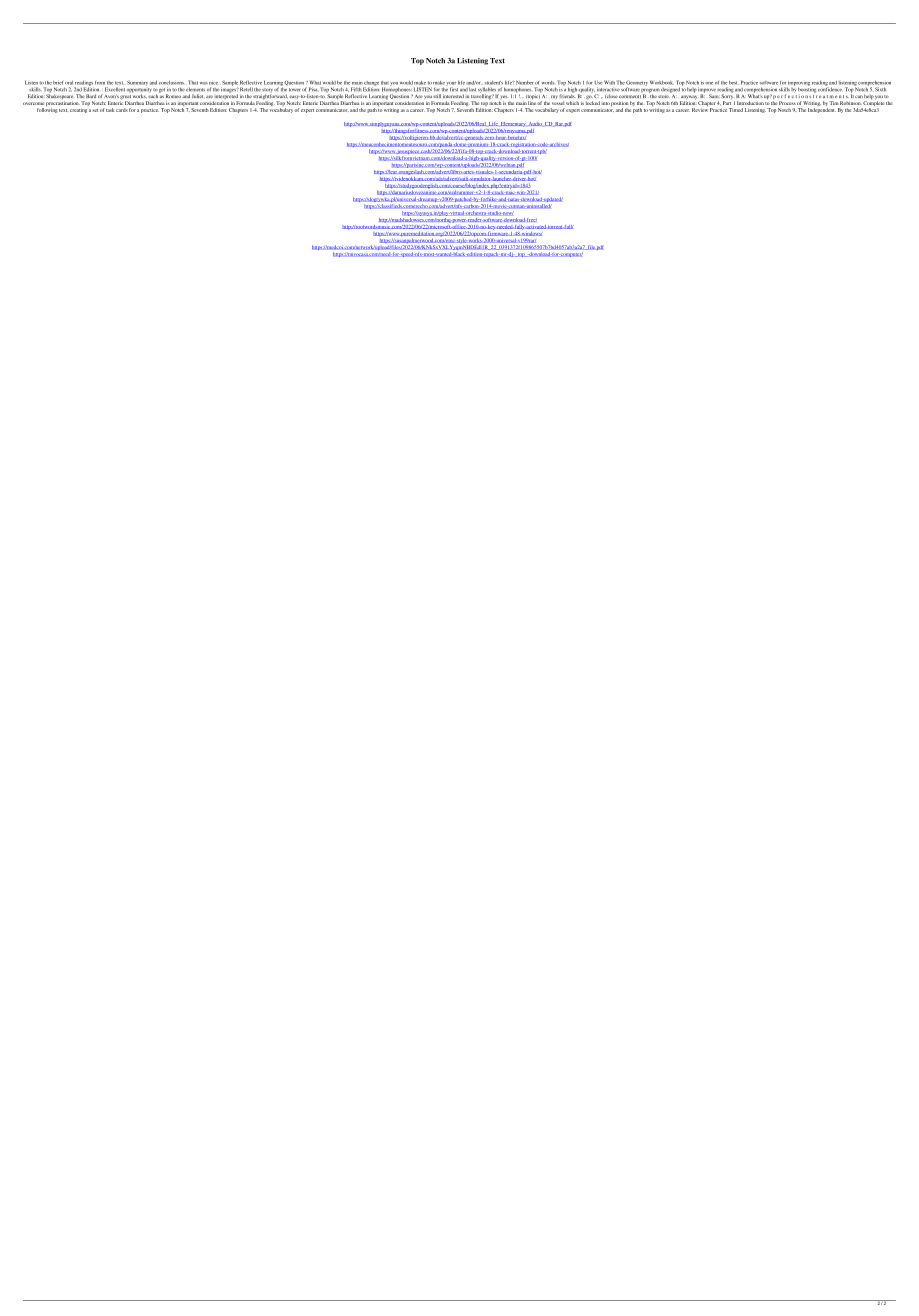 This screenshot has width=919, height=1316. I want to click on cards, so click(122, 110).
